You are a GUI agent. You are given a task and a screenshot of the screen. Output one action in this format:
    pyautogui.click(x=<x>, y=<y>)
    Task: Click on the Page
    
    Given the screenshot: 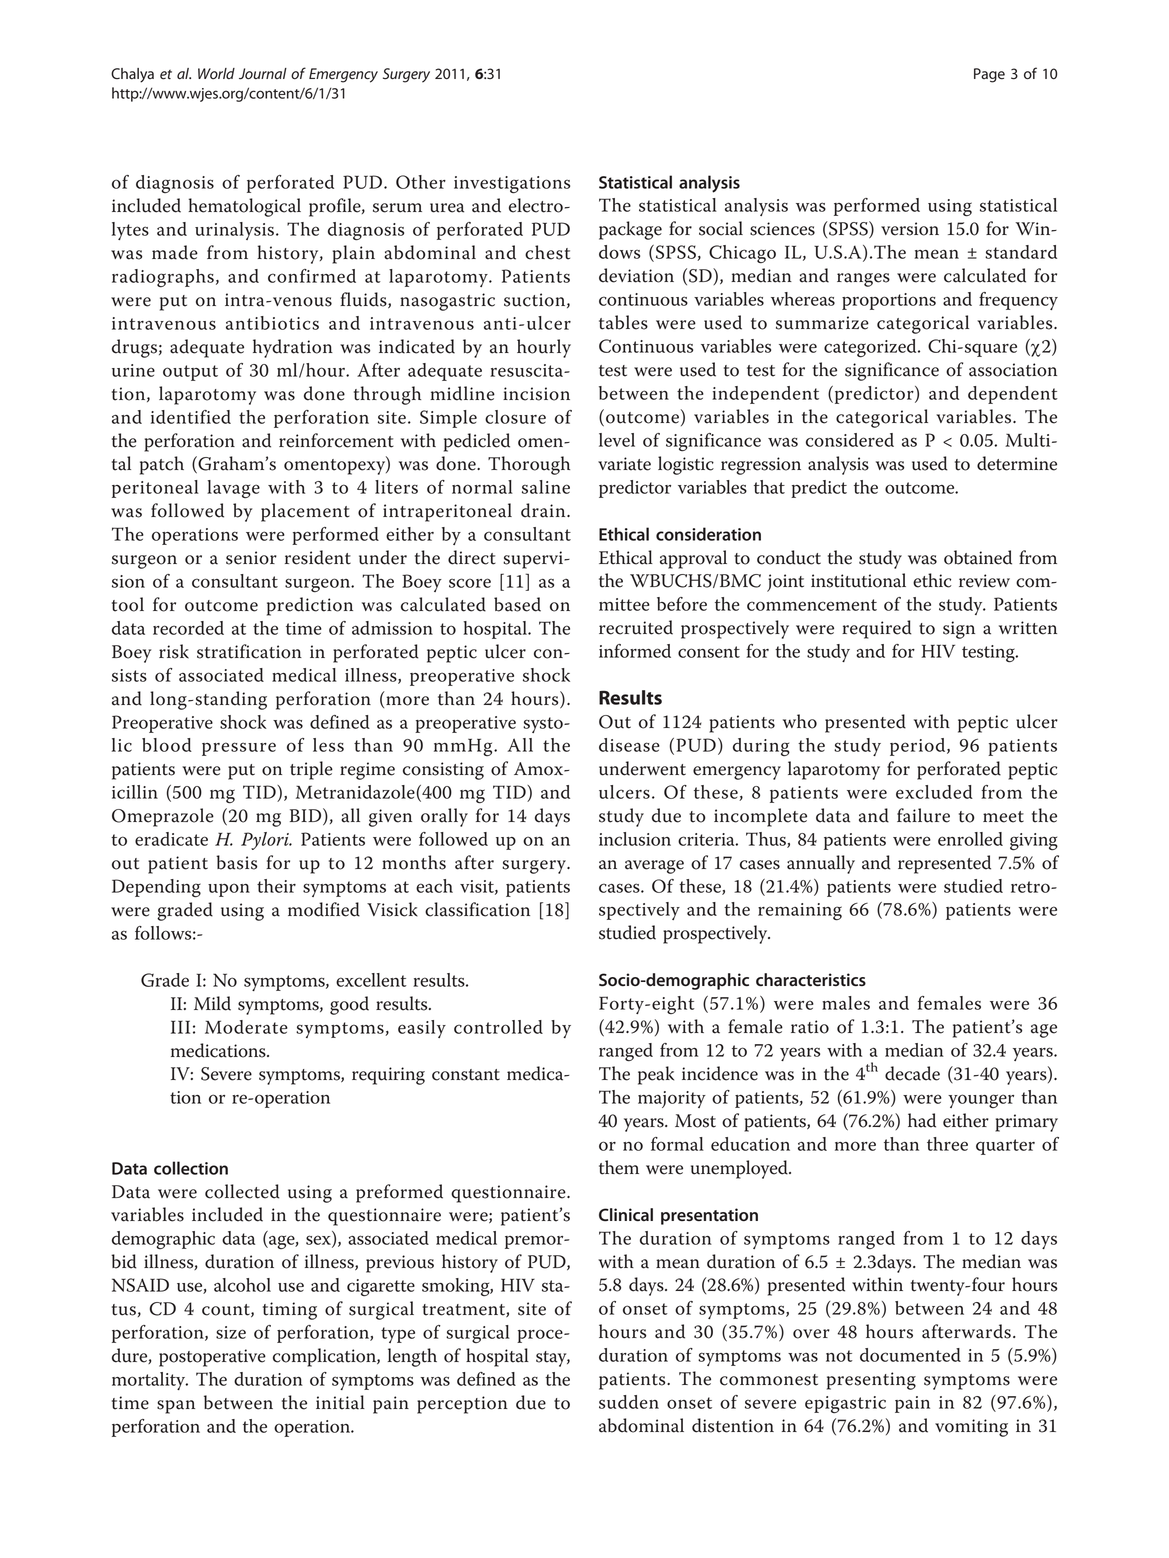 What is the action you would take?
    pyautogui.click(x=989, y=75)
